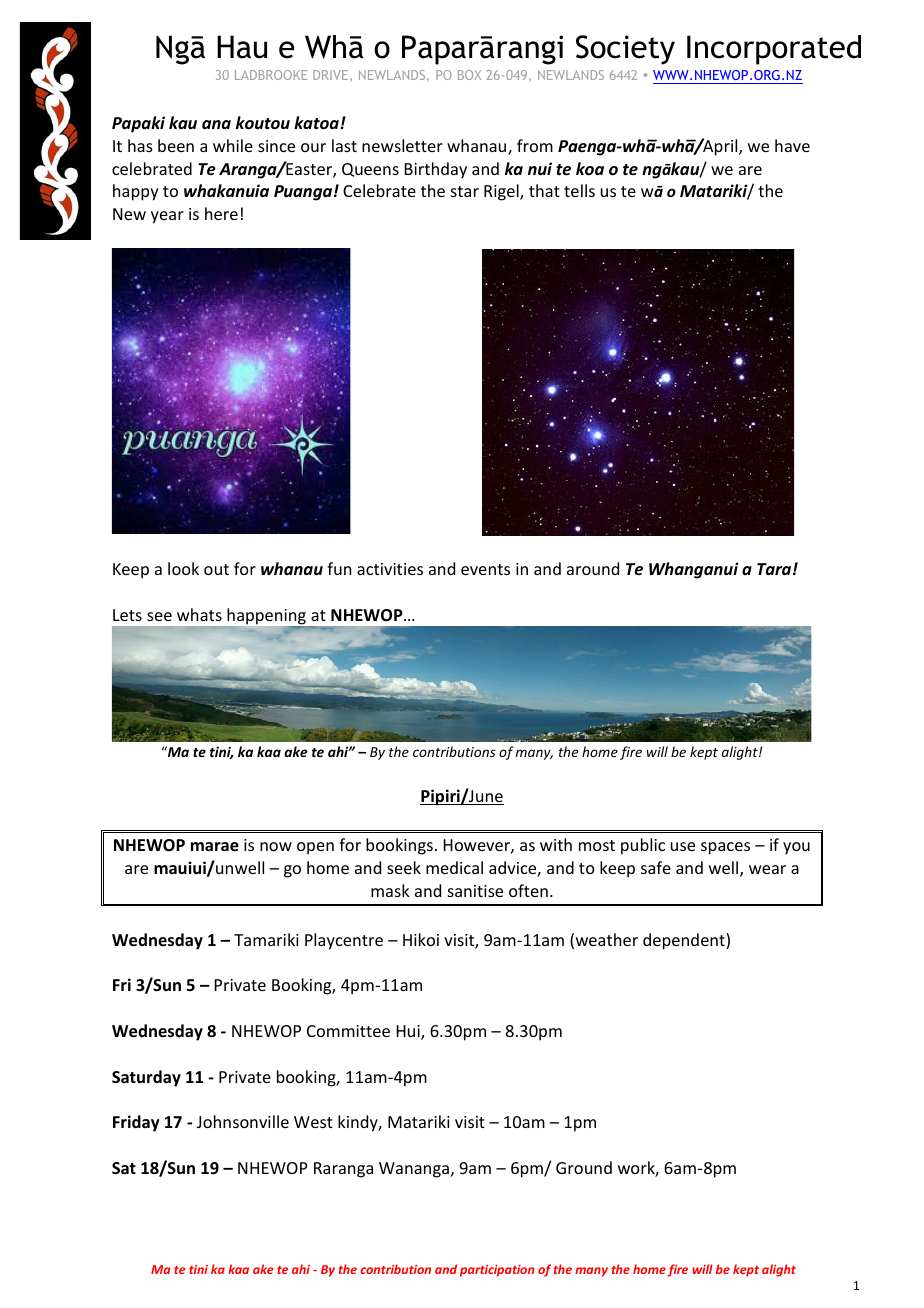 This screenshot has height=1308, width=924. I want to click on Johnsonville, so click(243, 1121).
